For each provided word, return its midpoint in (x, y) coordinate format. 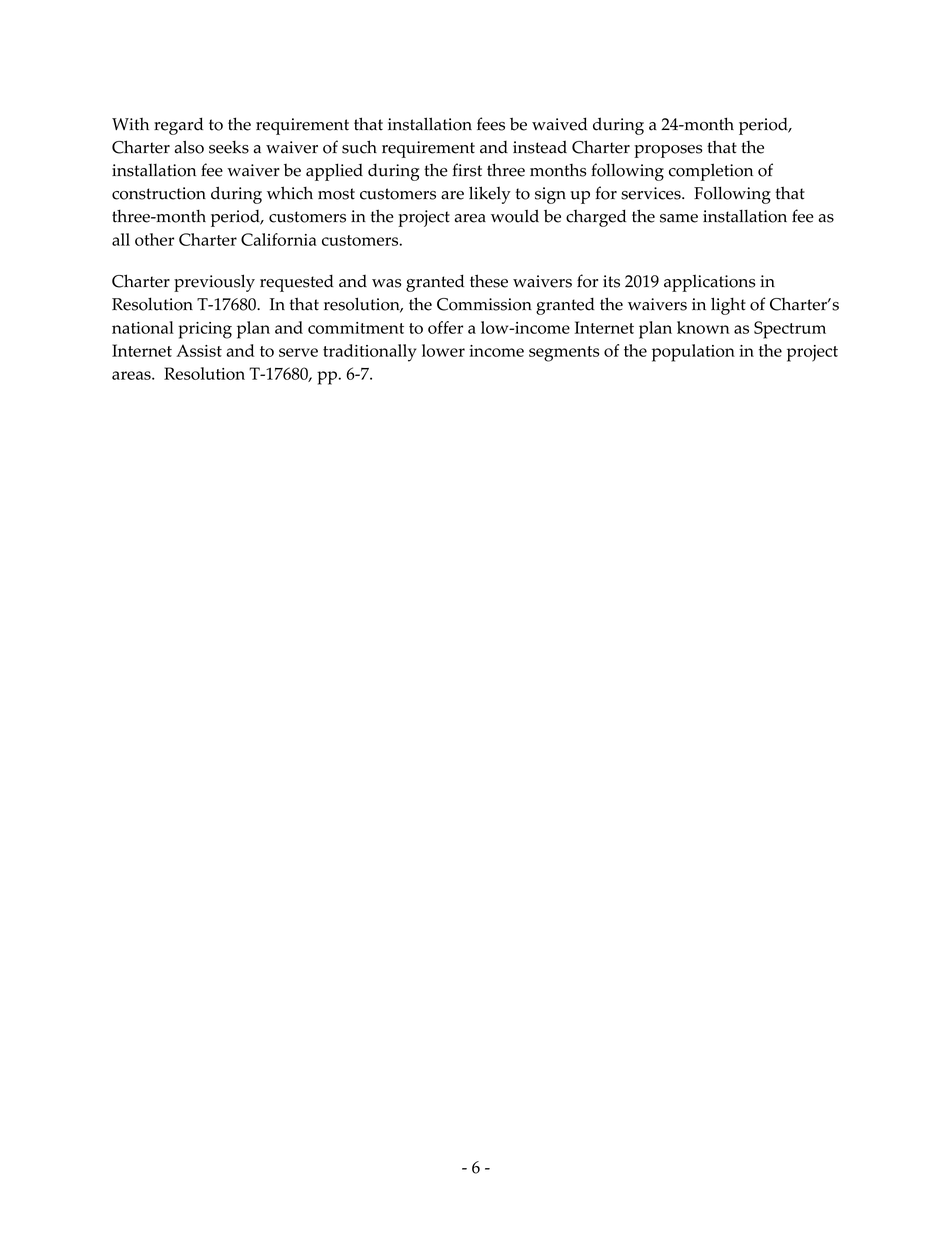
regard (178, 126)
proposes (668, 151)
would (515, 216)
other (154, 239)
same (679, 218)
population (693, 353)
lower (443, 350)
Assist (199, 351)
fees (491, 124)
